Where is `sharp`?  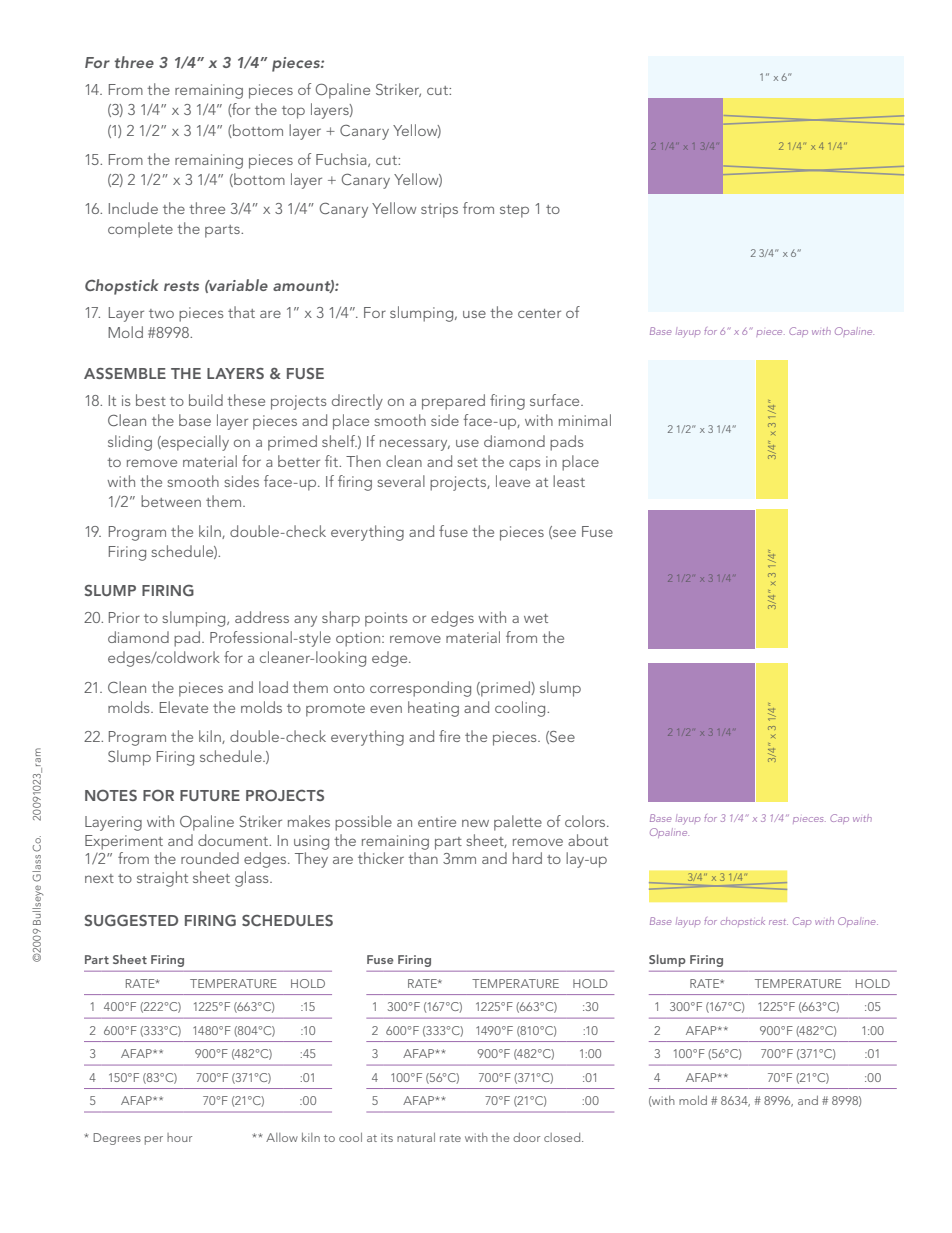 sharp is located at coordinates (341, 619).
